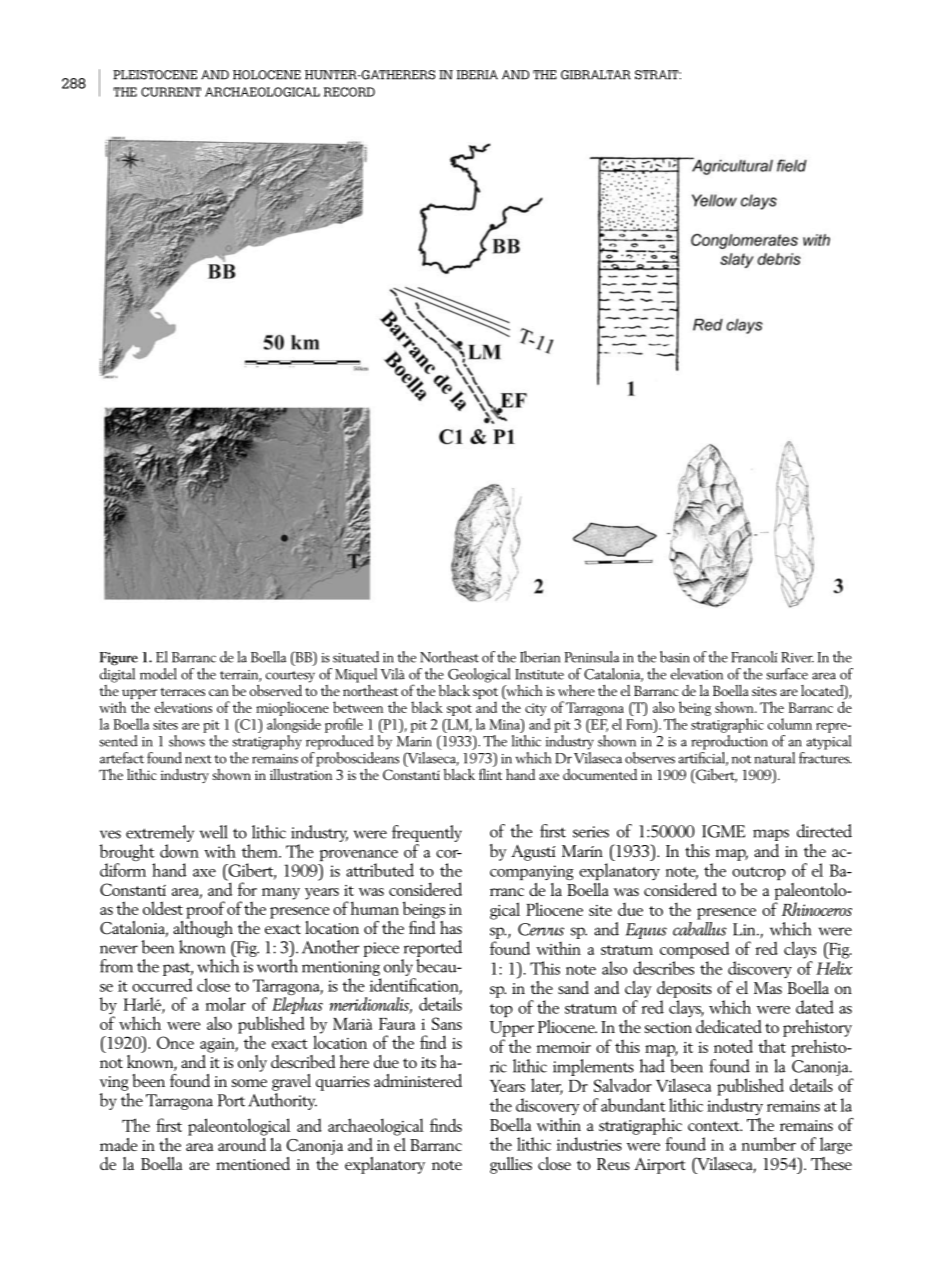 This page has height=1270, width=952. Describe the element at coordinates (242, 1143) in the page. I see `around` at that location.
